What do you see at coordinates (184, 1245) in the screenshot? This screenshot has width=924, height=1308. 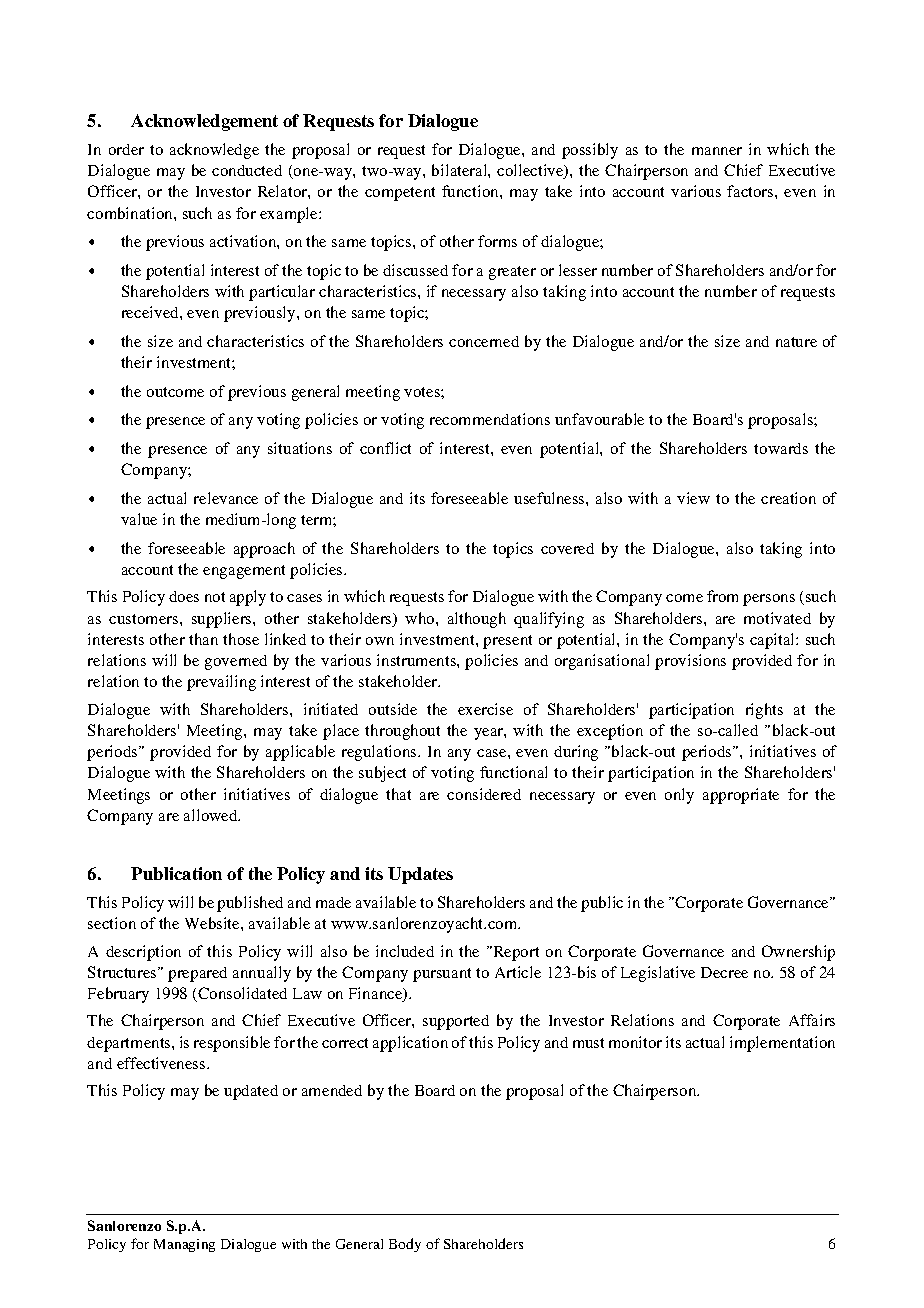 I see `Managing` at bounding box center [184, 1245].
